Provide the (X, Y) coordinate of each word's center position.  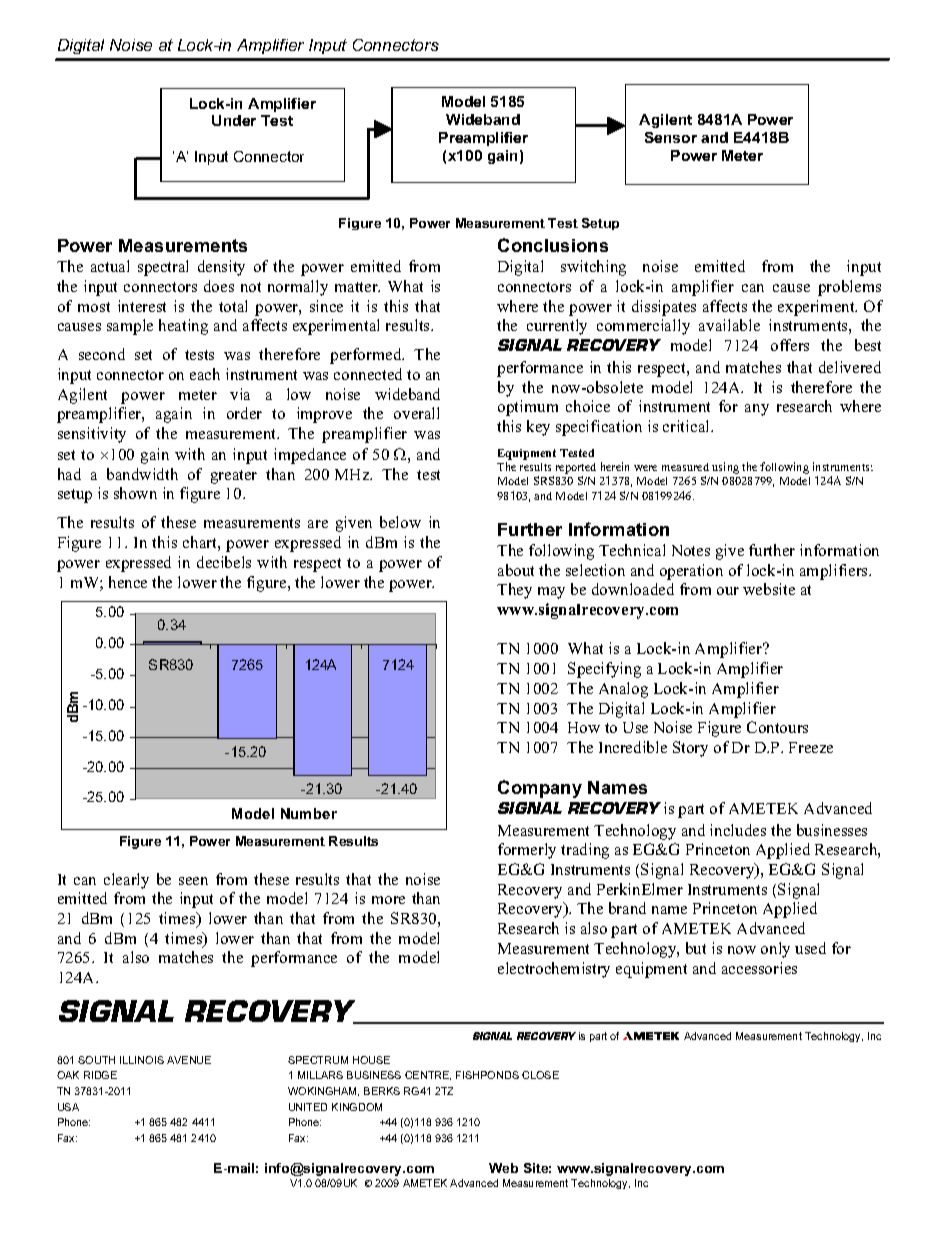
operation (691, 572)
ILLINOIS (142, 1060)
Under (234, 120)
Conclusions (553, 245)
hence (128, 582)
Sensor (671, 137)
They (514, 591)
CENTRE (428, 1075)
